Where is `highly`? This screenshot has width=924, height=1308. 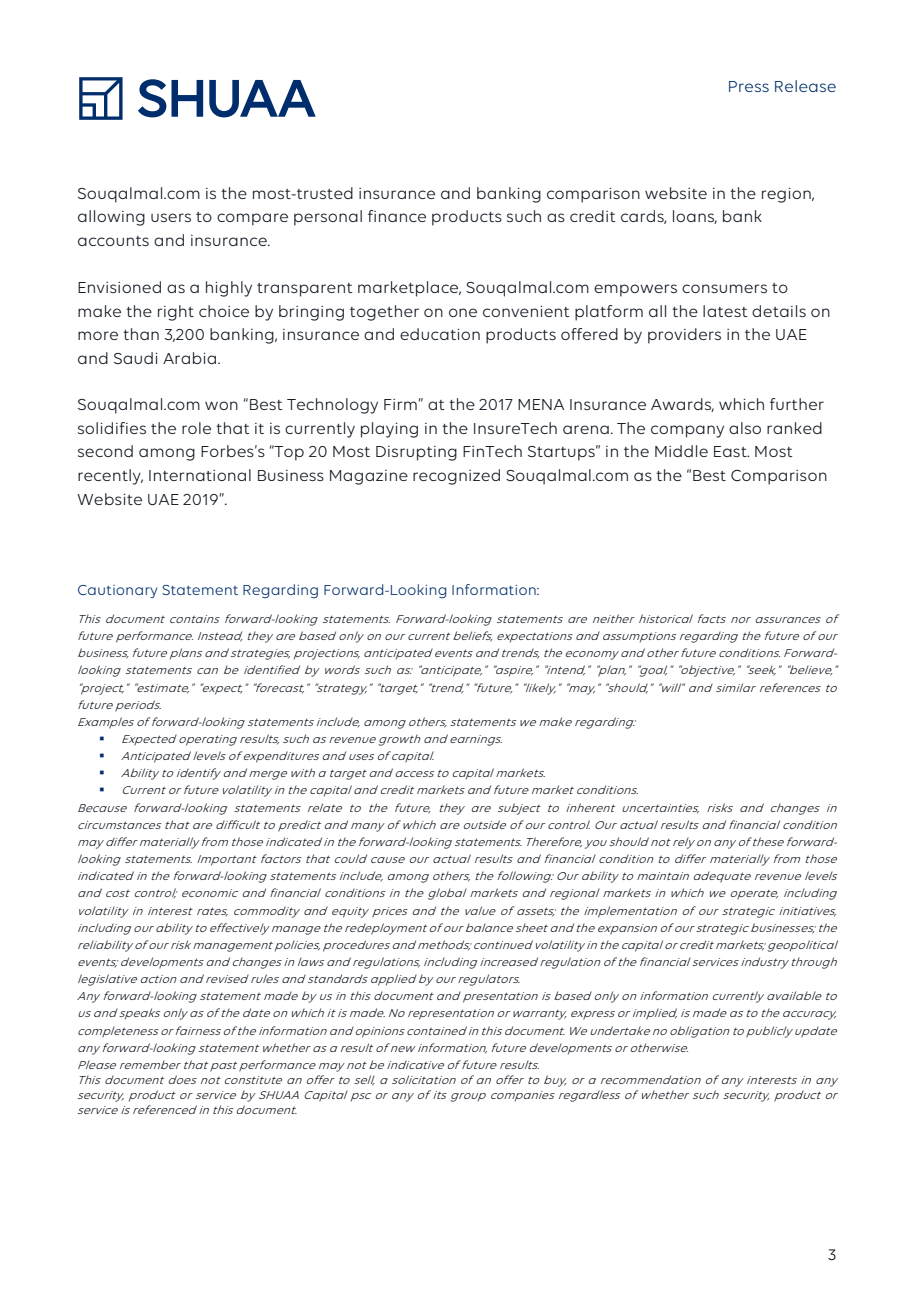 highly is located at coordinates (229, 289).
